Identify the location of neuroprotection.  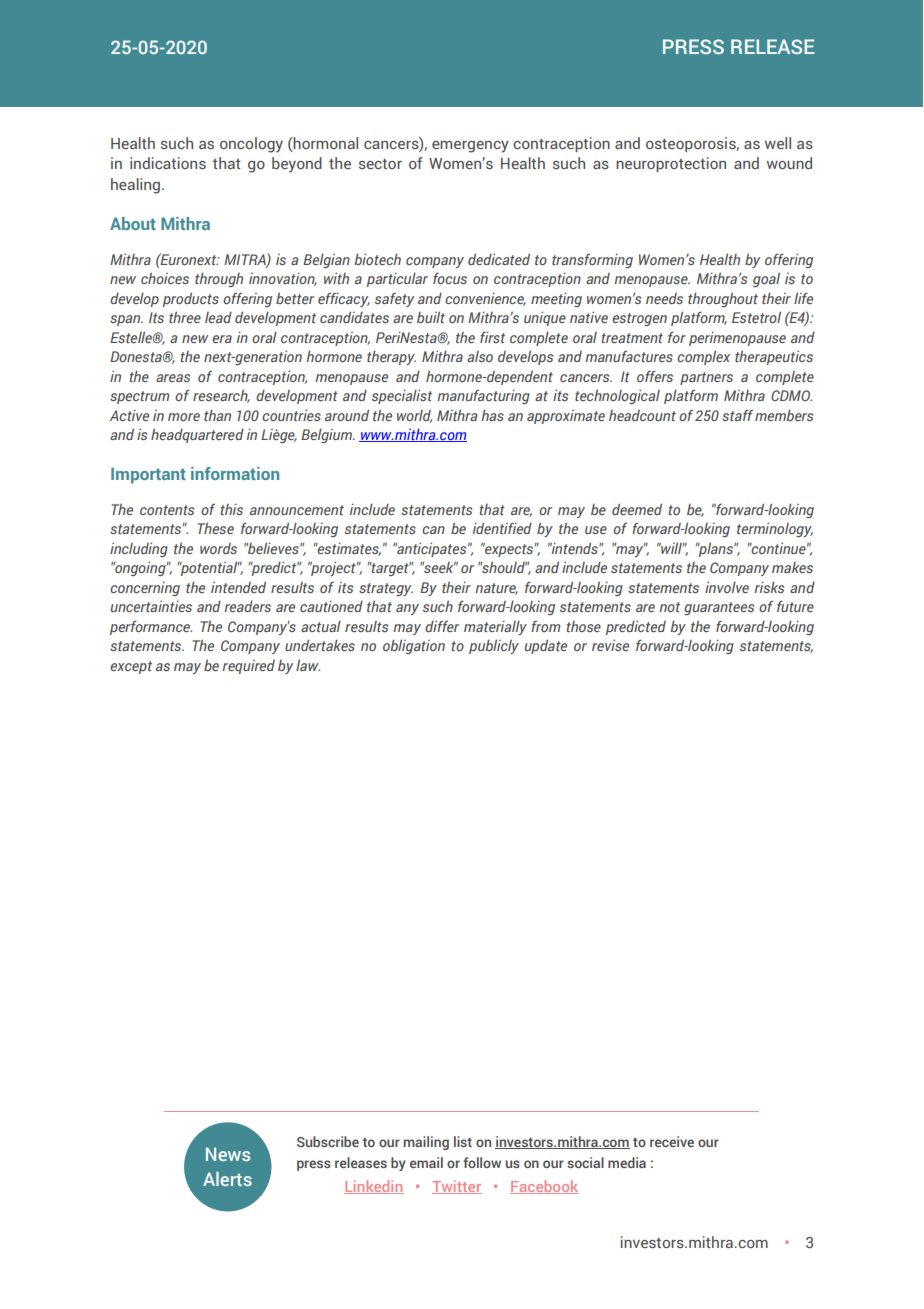
(671, 164).
